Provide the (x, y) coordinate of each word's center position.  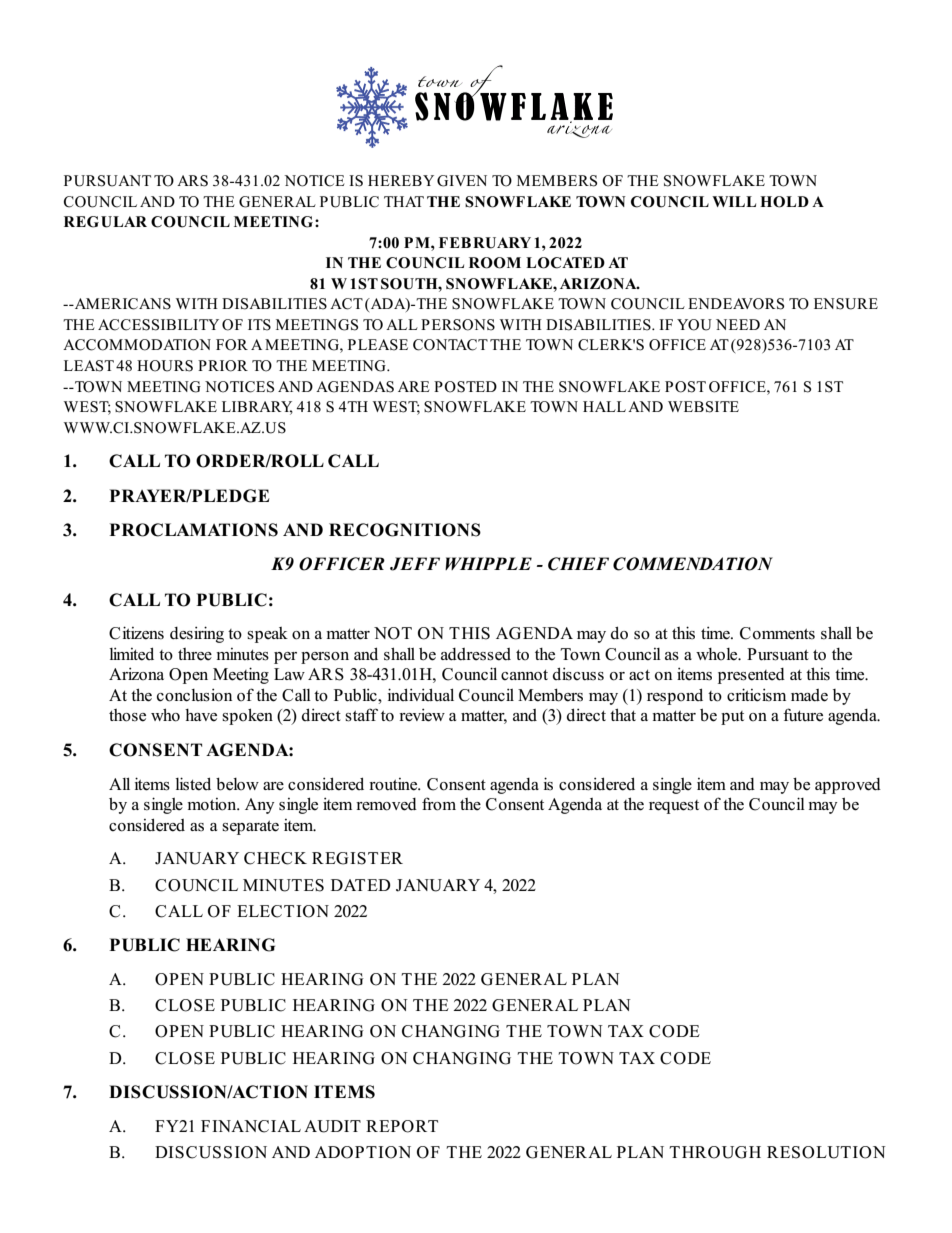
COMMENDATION (693, 564)
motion (213, 804)
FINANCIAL (251, 1126)
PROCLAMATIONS (193, 530)
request (674, 807)
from (439, 804)
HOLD (784, 202)
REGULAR (105, 222)
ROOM (495, 263)
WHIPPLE (488, 563)
